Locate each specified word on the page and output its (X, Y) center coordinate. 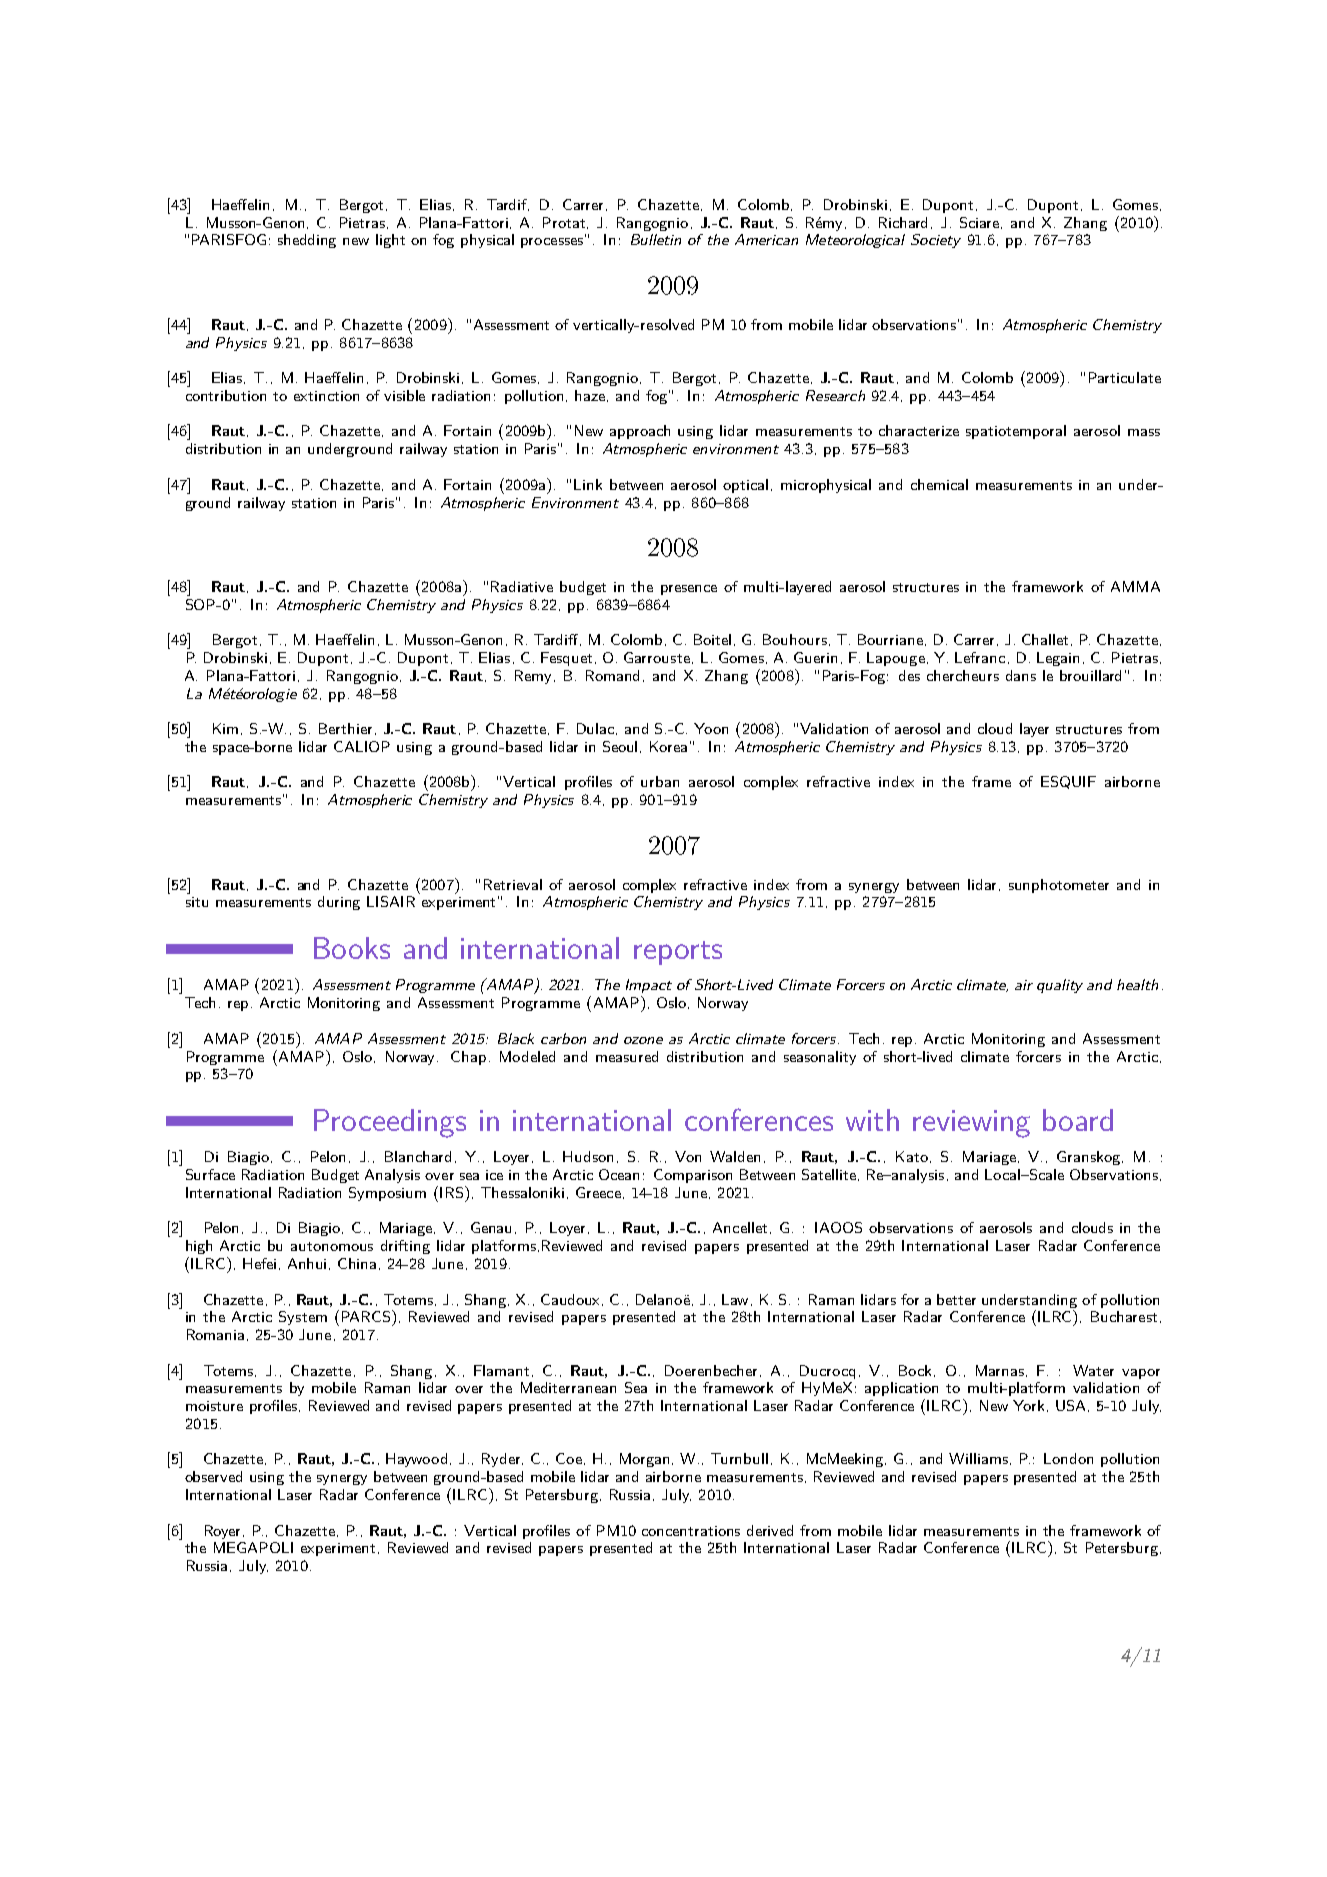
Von (688, 1156)
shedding (307, 241)
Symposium (387, 1194)
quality (1060, 986)
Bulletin (656, 239)
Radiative (522, 586)
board (1078, 1120)
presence (689, 590)
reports (678, 953)
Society (936, 241)
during (339, 903)
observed (213, 1476)
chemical (939, 484)
